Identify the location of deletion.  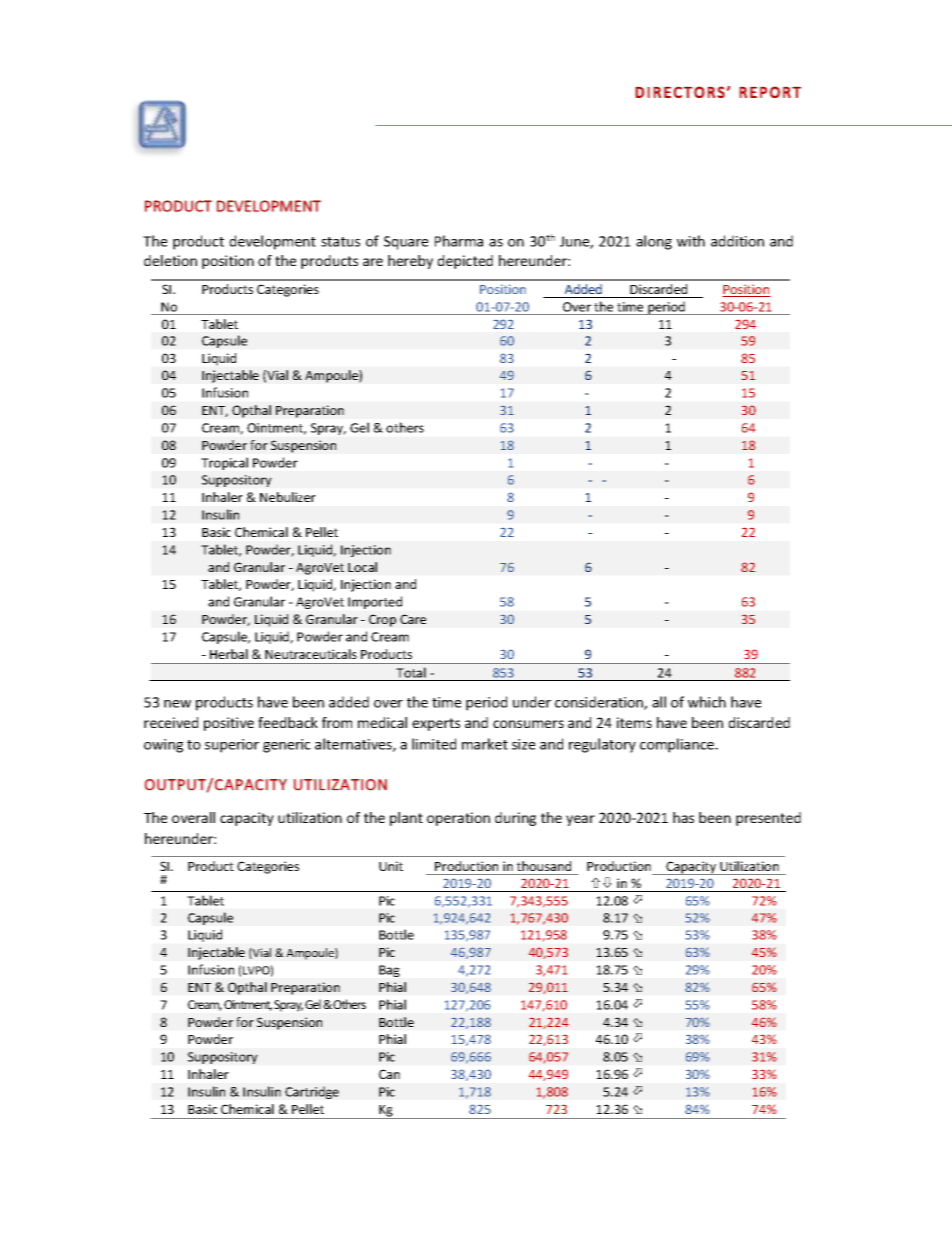
(170, 260).
